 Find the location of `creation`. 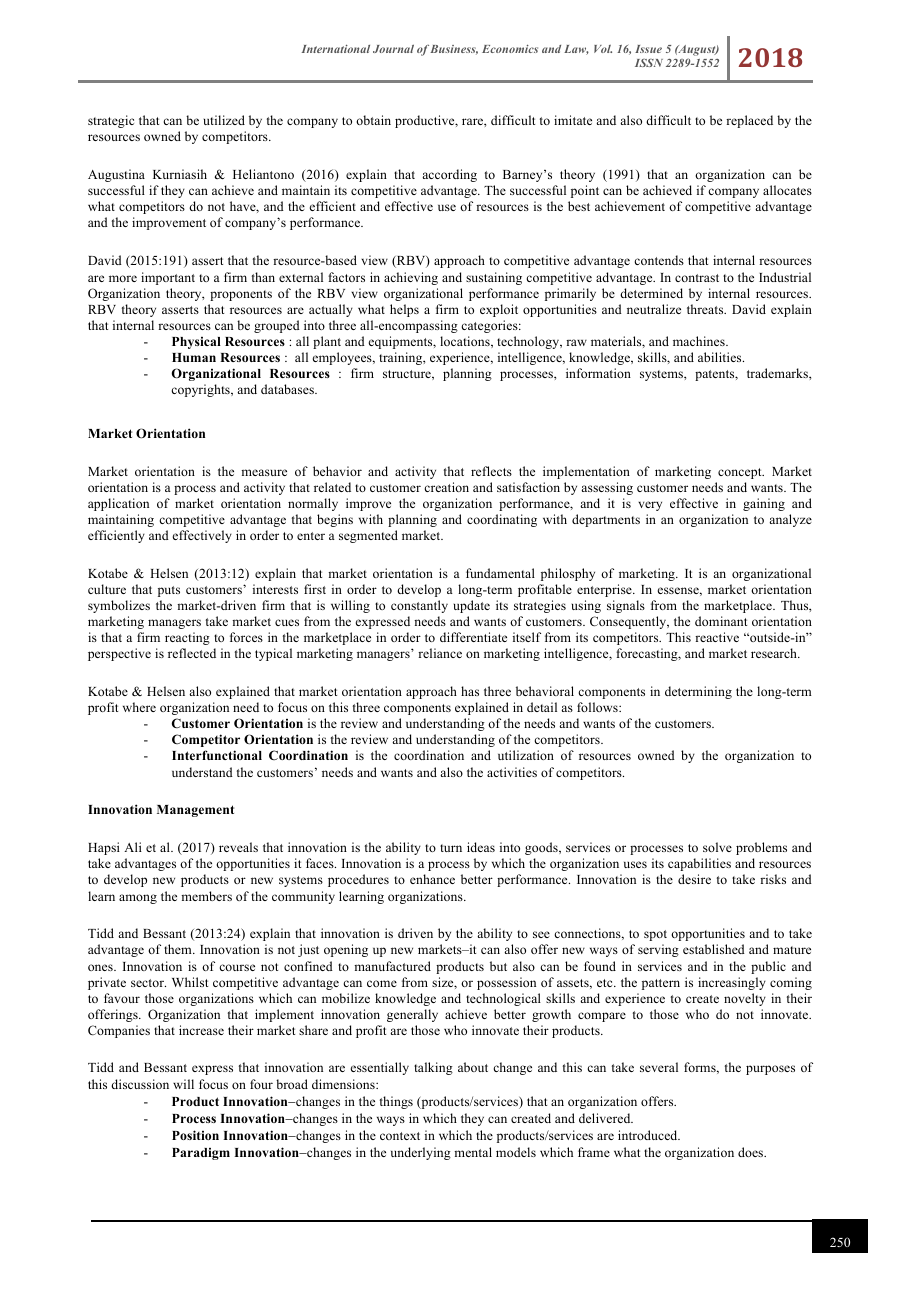

creation is located at coordinates (446, 487).
